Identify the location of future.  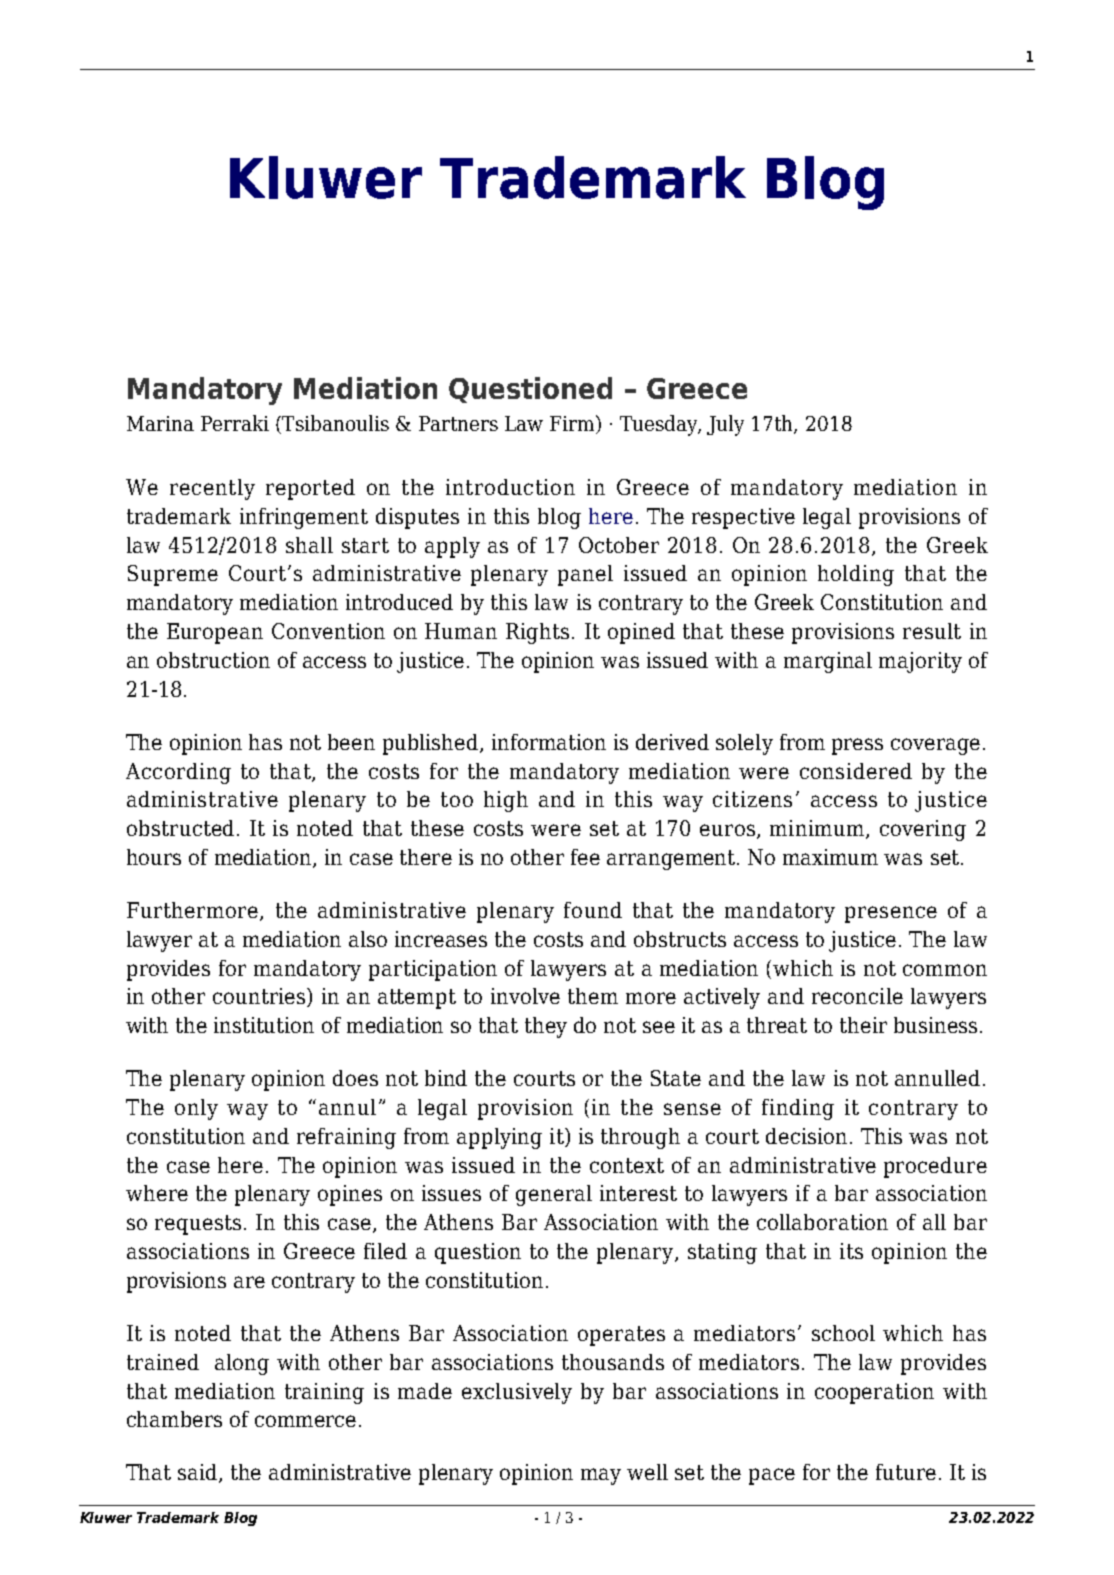
(906, 1472).
